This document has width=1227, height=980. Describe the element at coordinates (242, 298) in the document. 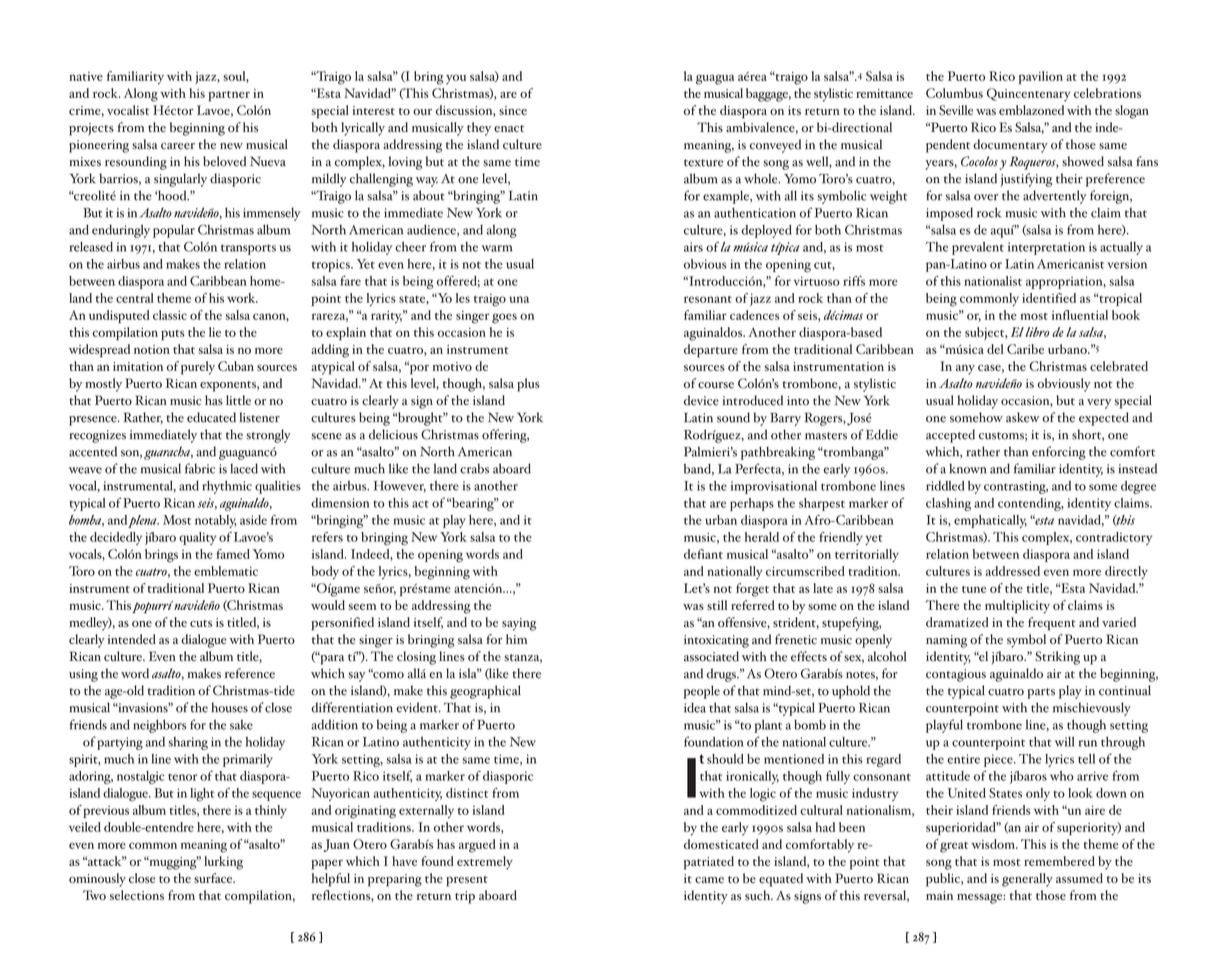

I see `work` at that location.
